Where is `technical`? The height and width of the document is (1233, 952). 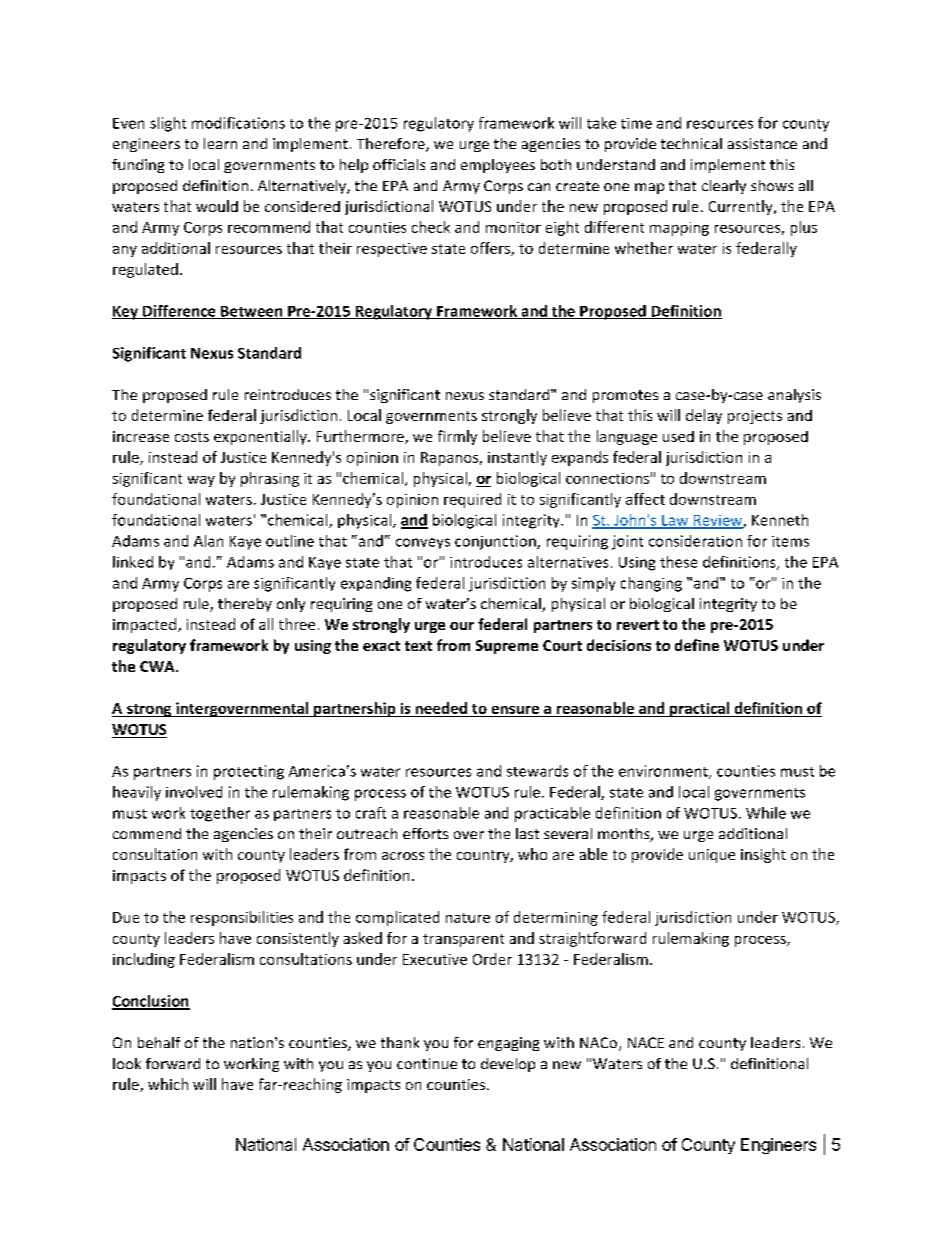
technical is located at coordinates (691, 143).
